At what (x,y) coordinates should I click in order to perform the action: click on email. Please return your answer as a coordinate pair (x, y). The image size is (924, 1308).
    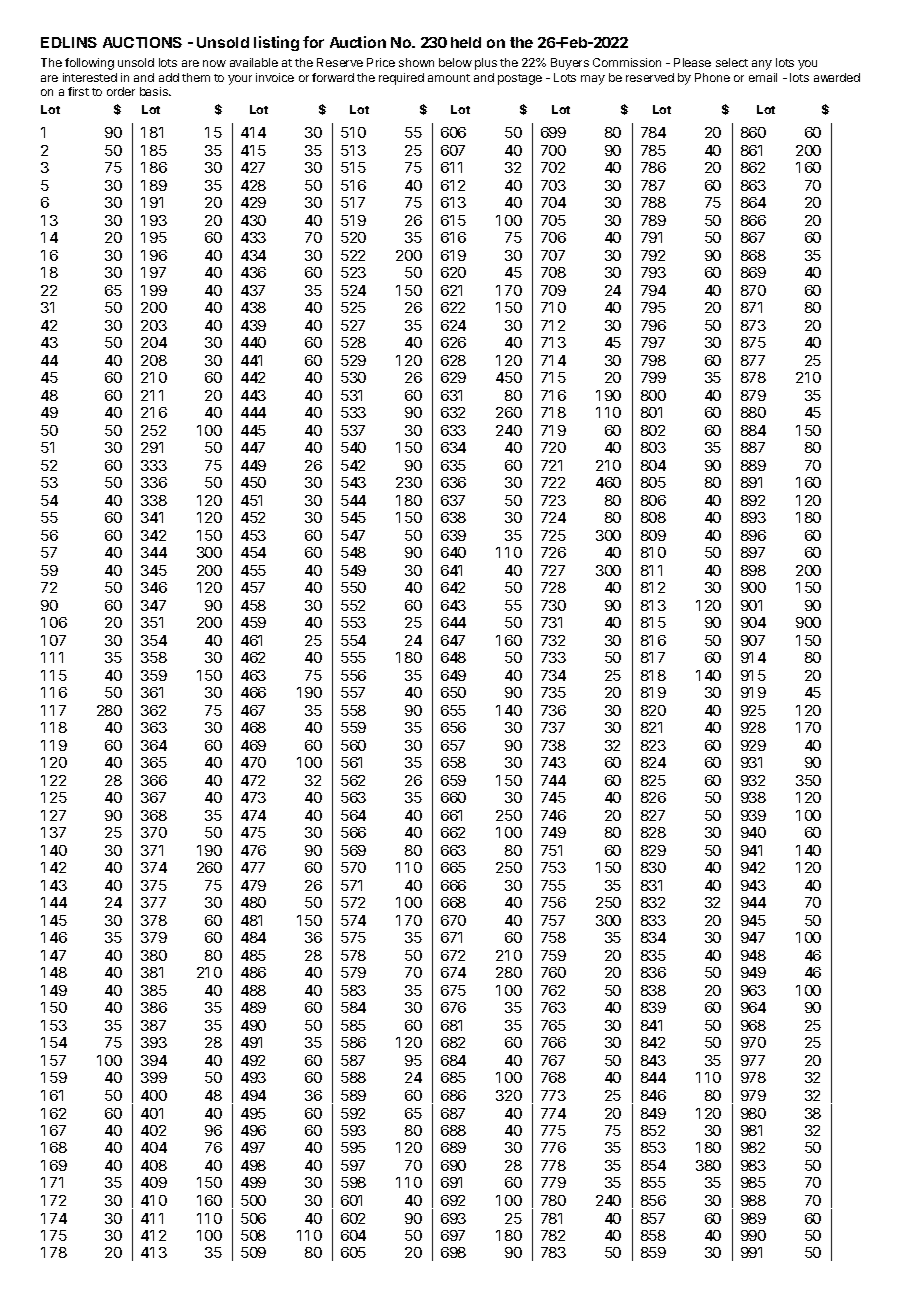
    Looking at the image, I should click on (763, 77).
